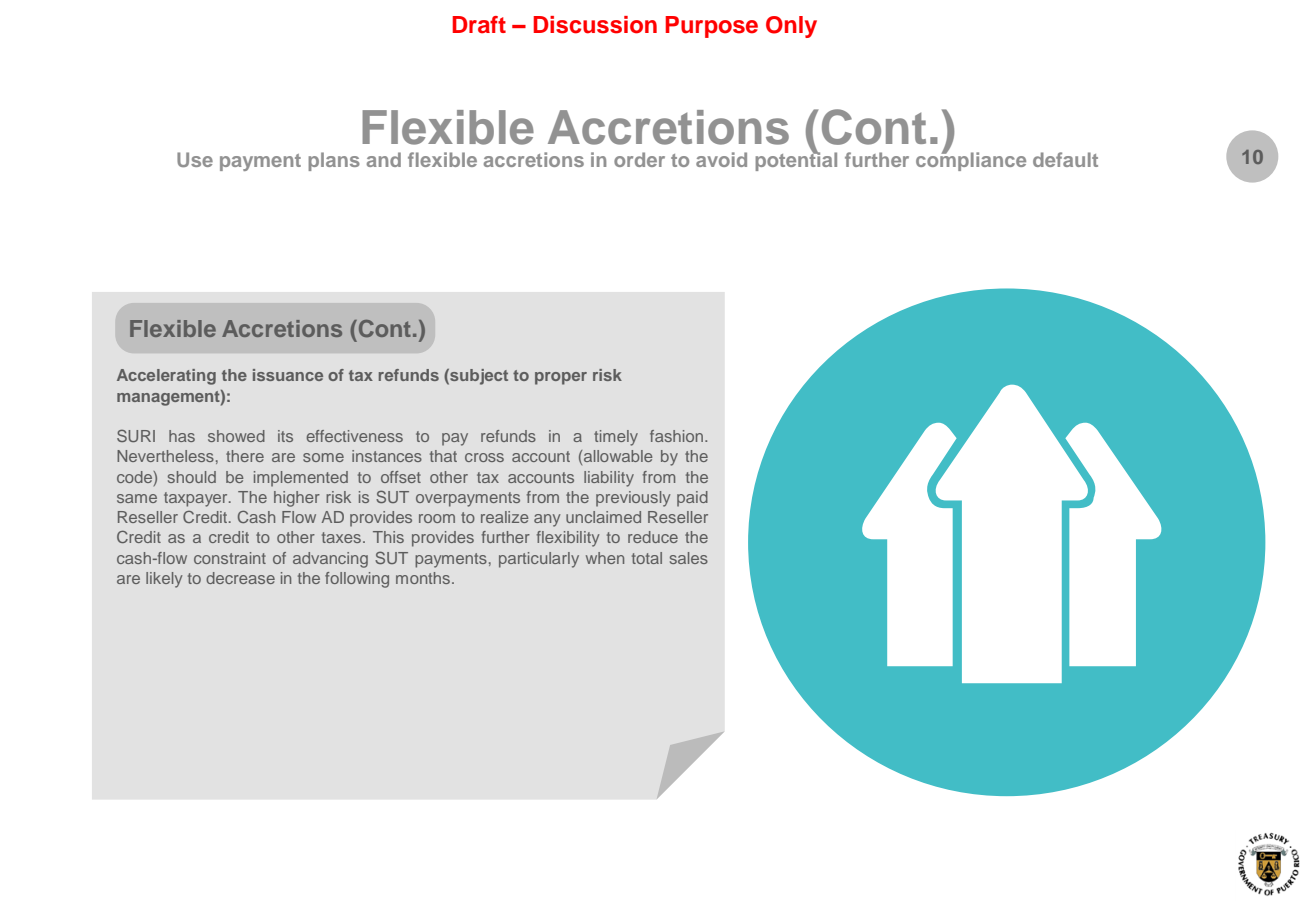 Image resolution: width=1316 pixels, height=911 pixels. I want to click on issuance, so click(288, 375).
